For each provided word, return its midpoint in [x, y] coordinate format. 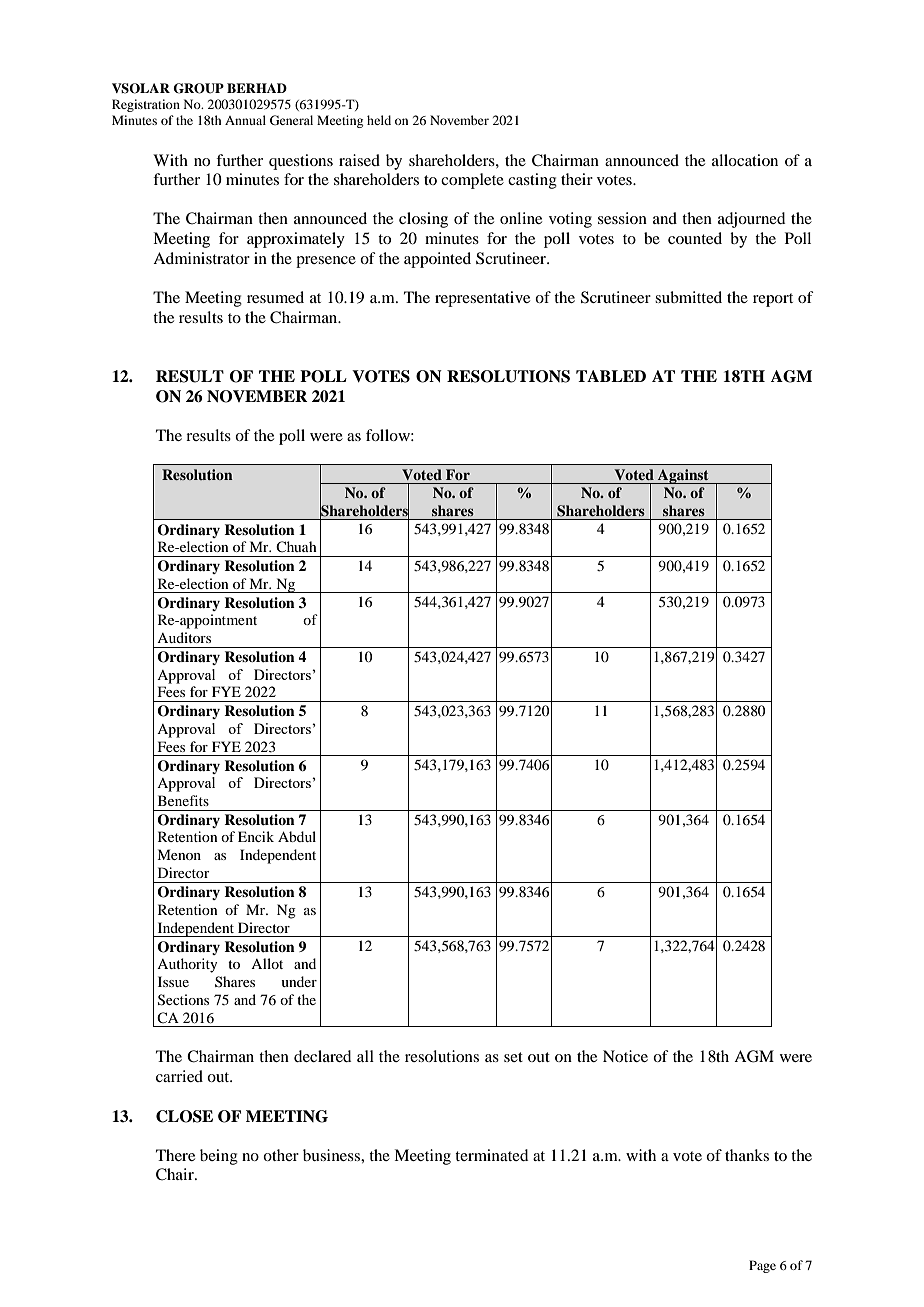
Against [683, 476]
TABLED [611, 376]
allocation [745, 160]
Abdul [297, 836]
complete [472, 181]
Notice [625, 1056]
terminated [491, 1155]
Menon [179, 854]
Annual [245, 120]
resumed [275, 297]
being [219, 1157]
